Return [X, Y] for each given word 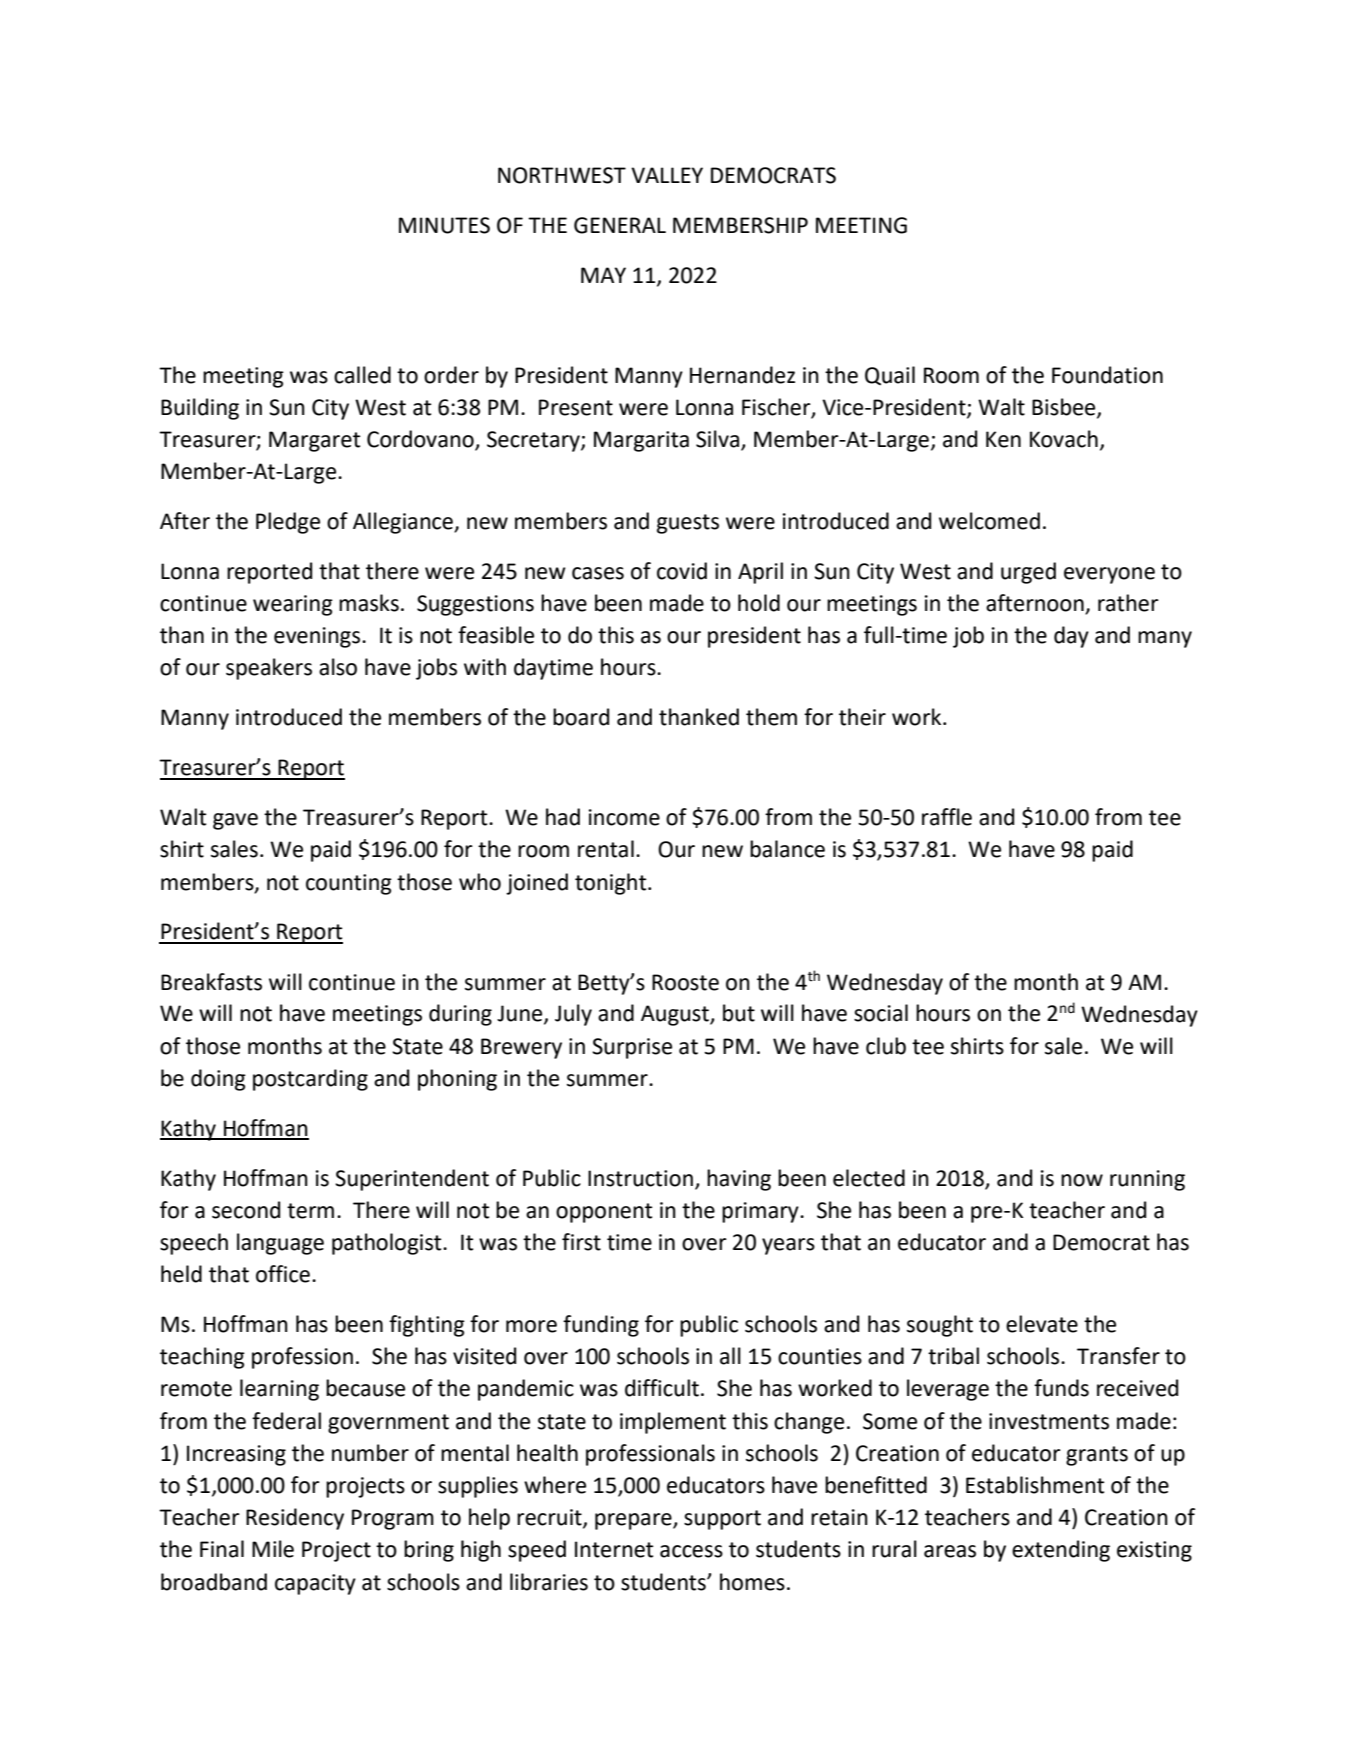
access [691, 1551]
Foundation [1107, 375]
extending [1061, 1551]
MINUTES [444, 225]
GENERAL [620, 225]
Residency [295, 1519]
